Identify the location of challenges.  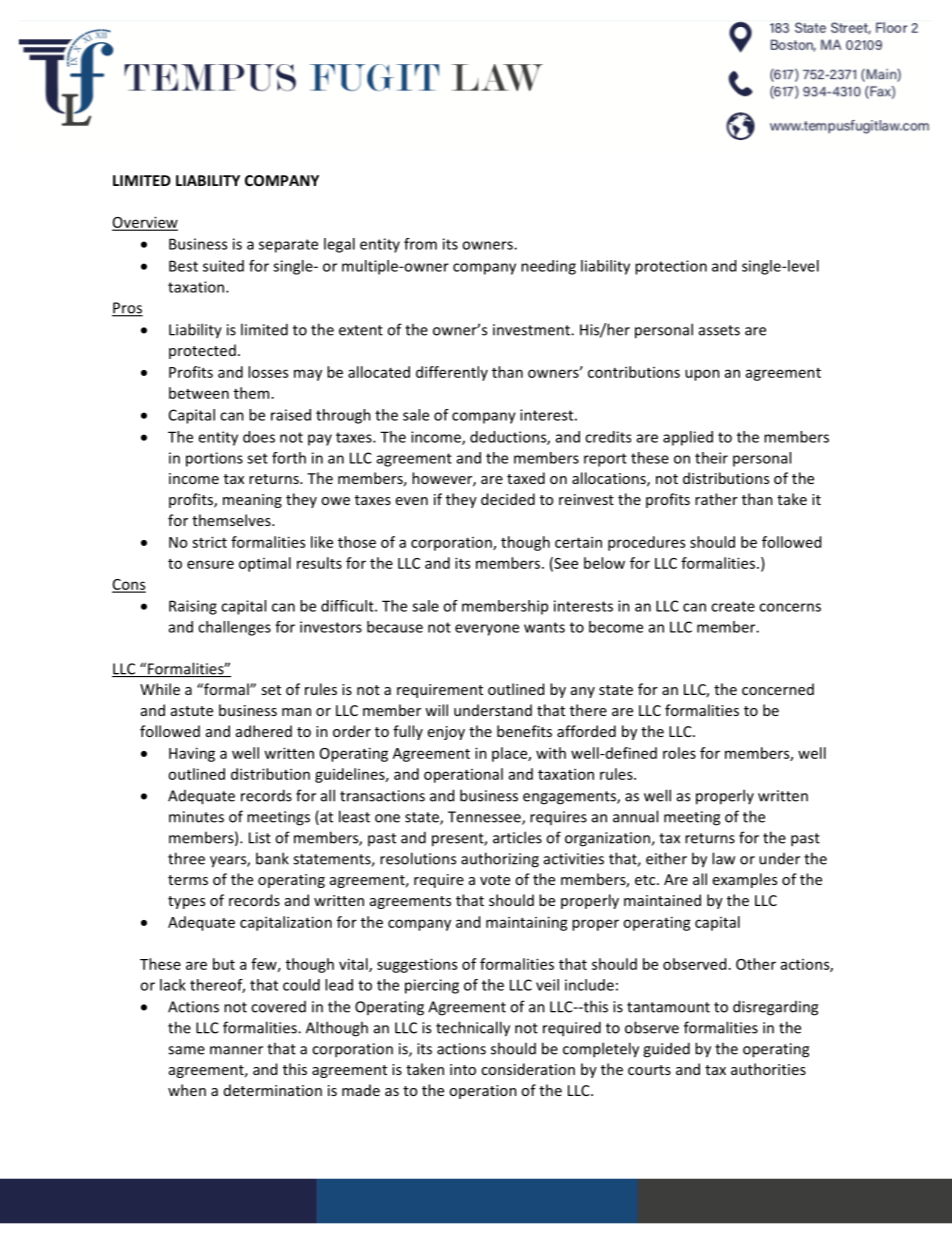
(234, 628).
